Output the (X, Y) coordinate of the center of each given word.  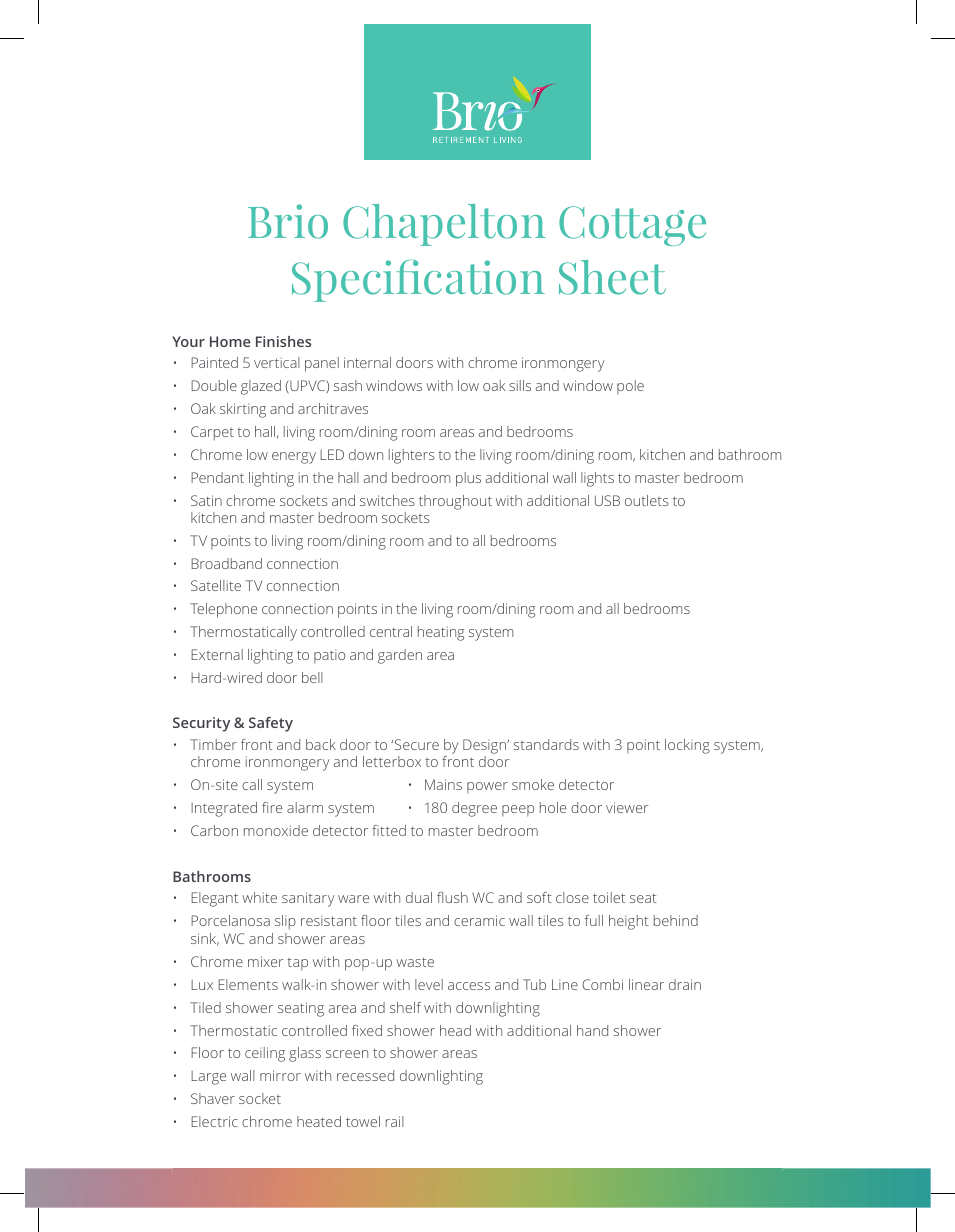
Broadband (226, 563)
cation (484, 277)
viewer (627, 807)
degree (474, 809)
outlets (647, 500)
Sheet (612, 277)
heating (441, 633)
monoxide (276, 830)
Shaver (213, 1098)
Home (230, 341)
